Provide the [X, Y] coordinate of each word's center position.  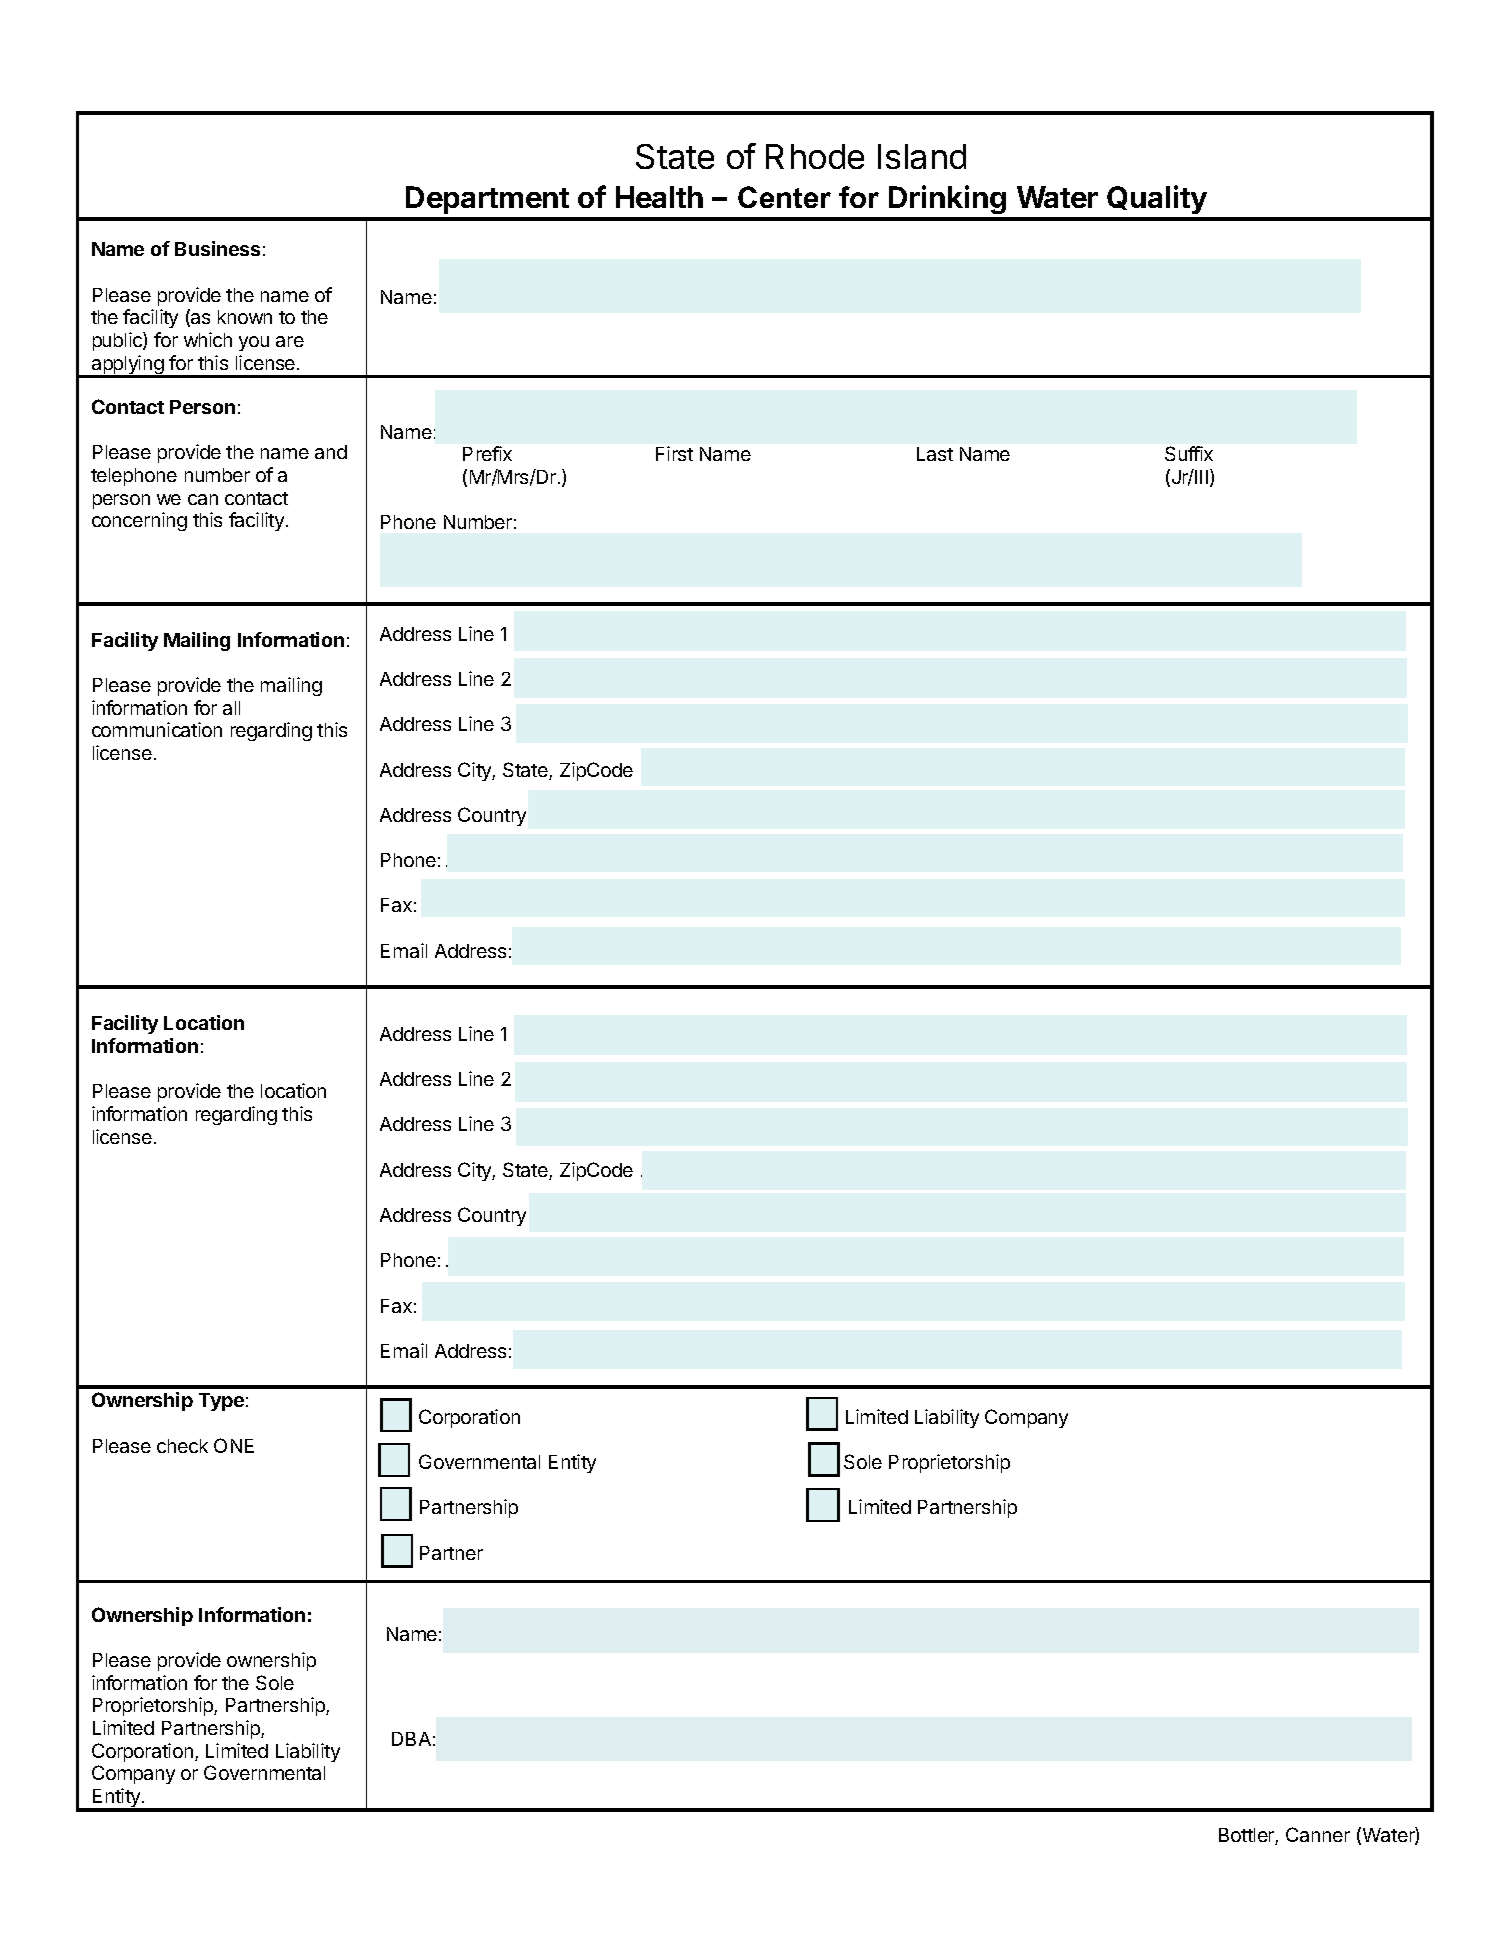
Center [784, 197]
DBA [411, 1739]
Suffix [1189, 453]
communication [157, 729]
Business [217, 248]
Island [922, 156]
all [231, 708]
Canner [1318, 1834]
